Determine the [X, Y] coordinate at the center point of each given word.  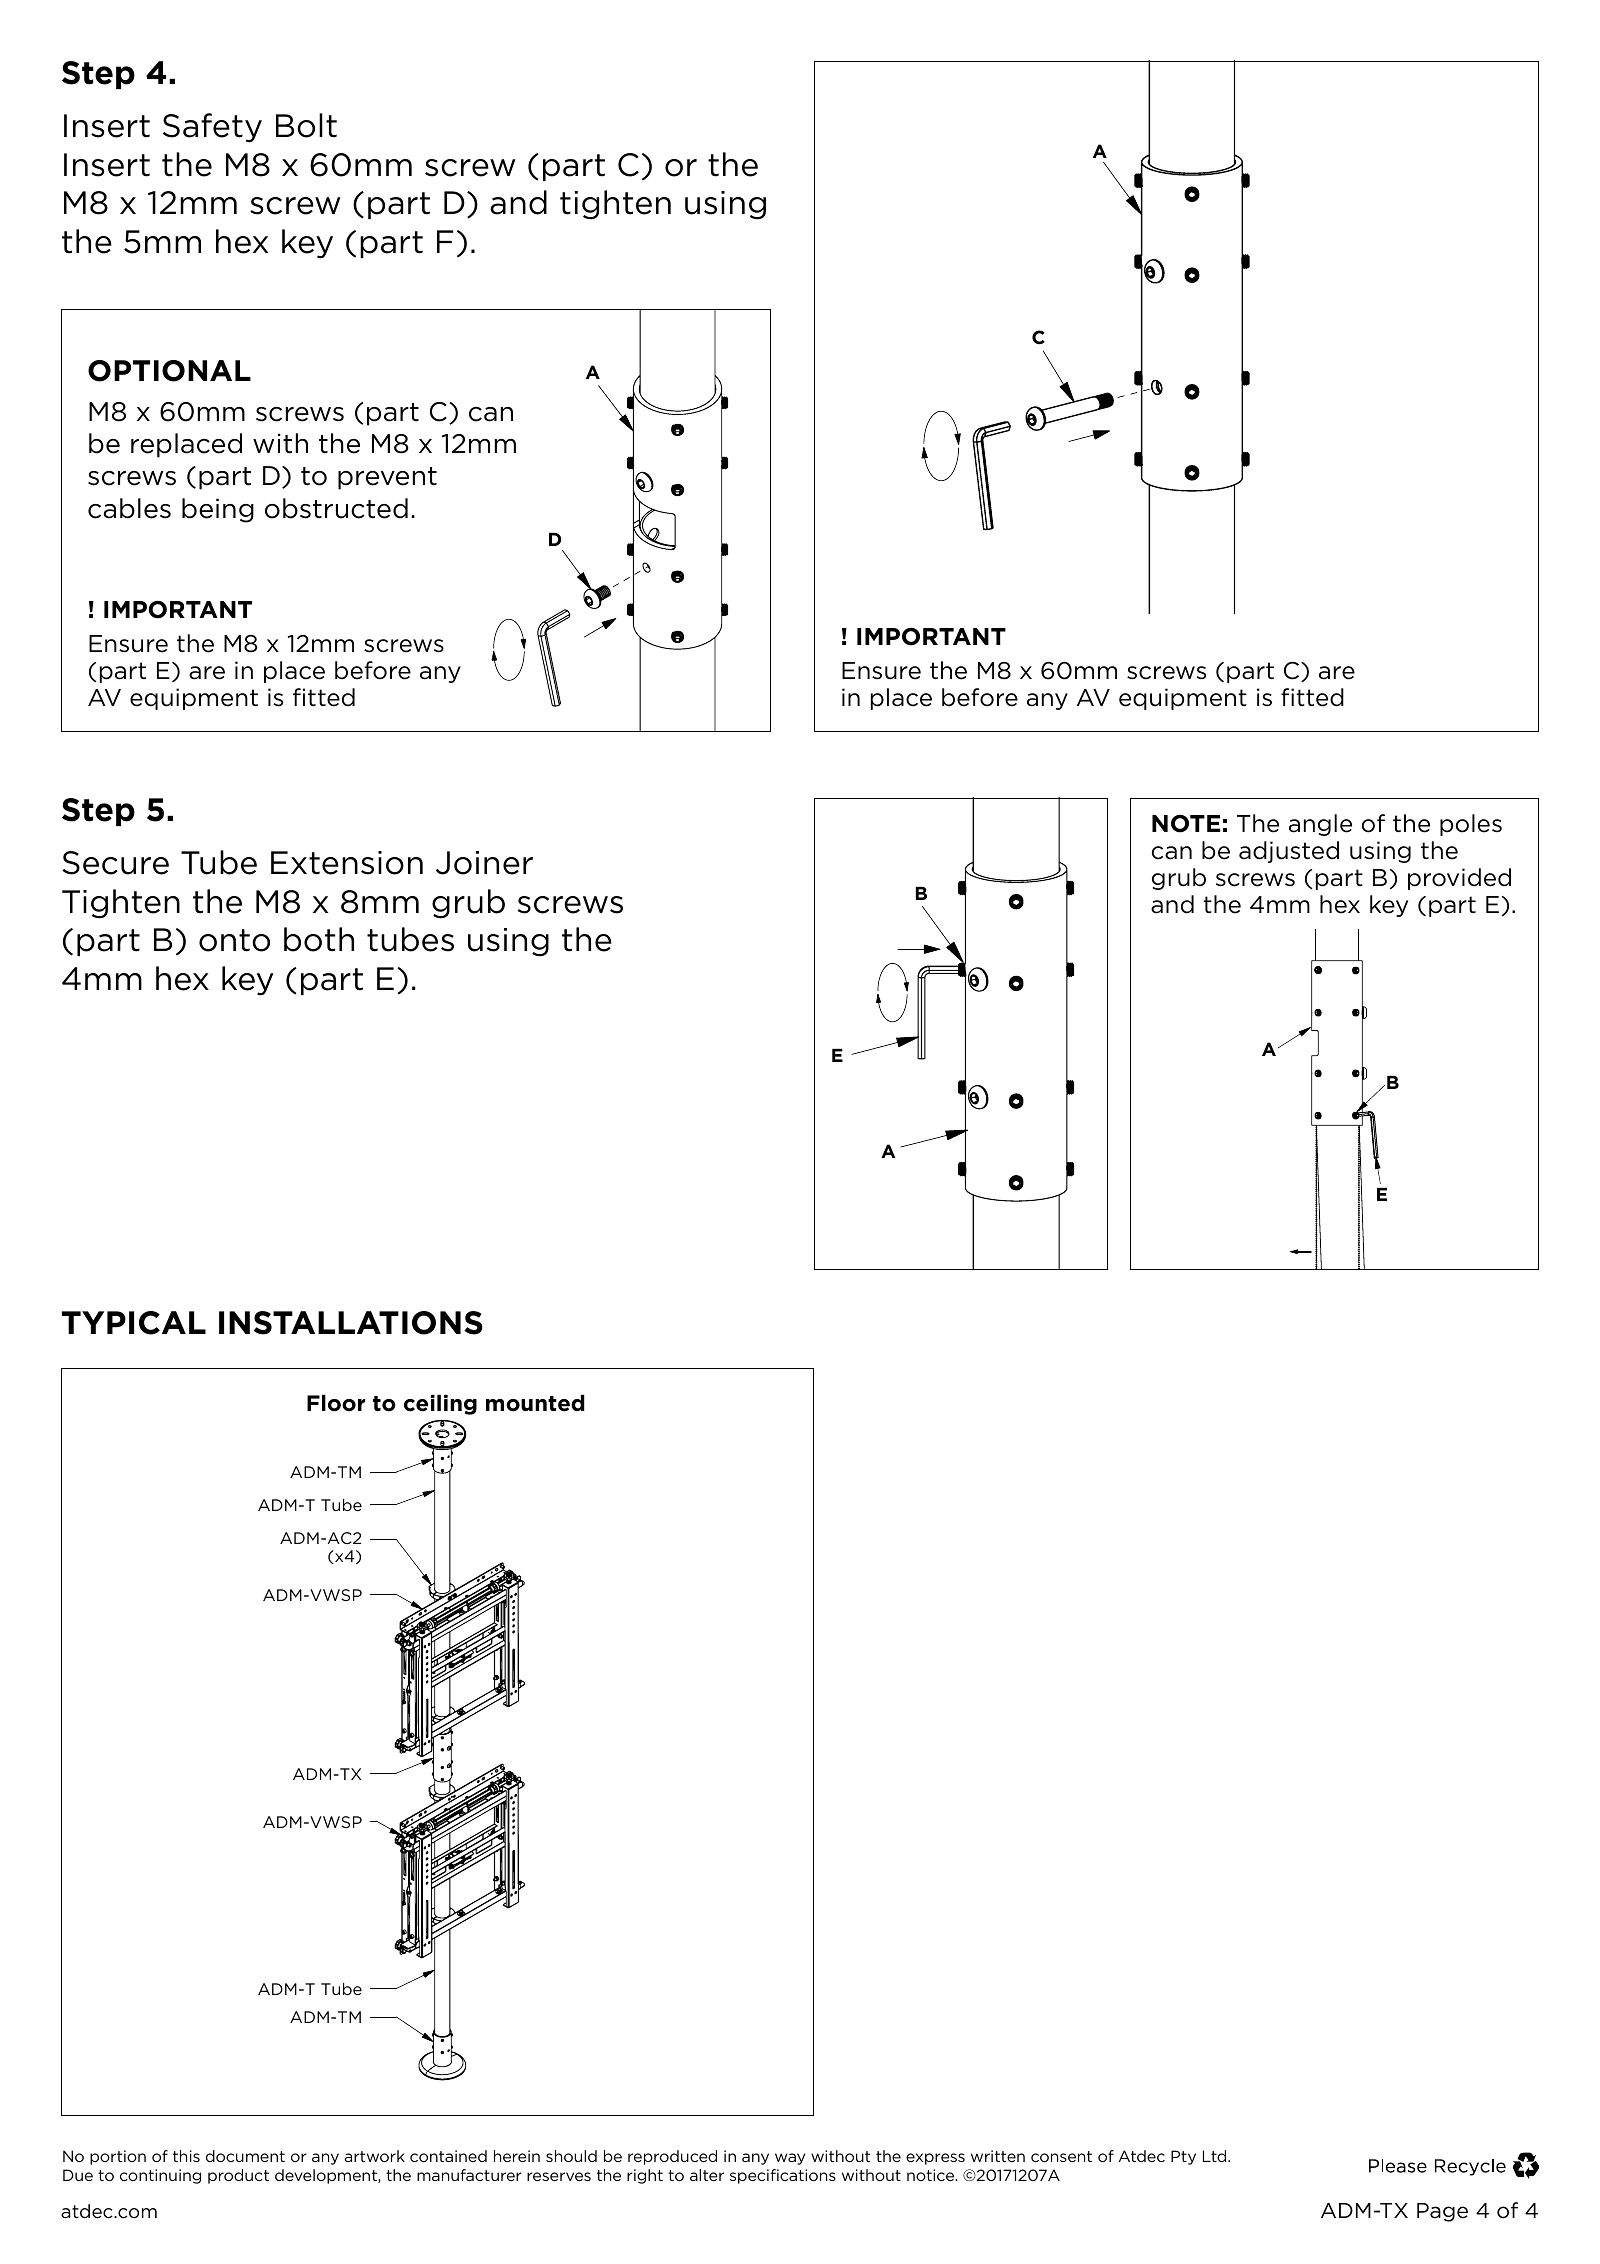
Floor [336, 1403]
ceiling [440, 1405]
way [790, 2159]
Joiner [484, 863]
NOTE [1186, 824]
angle [1320, 825]
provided [1459, 879]
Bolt [306, 125]
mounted [535, 1403]
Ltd [1216, 2156]
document [245, 2156]
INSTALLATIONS [351, 1323]
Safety [212, 128]
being [218, 510]
